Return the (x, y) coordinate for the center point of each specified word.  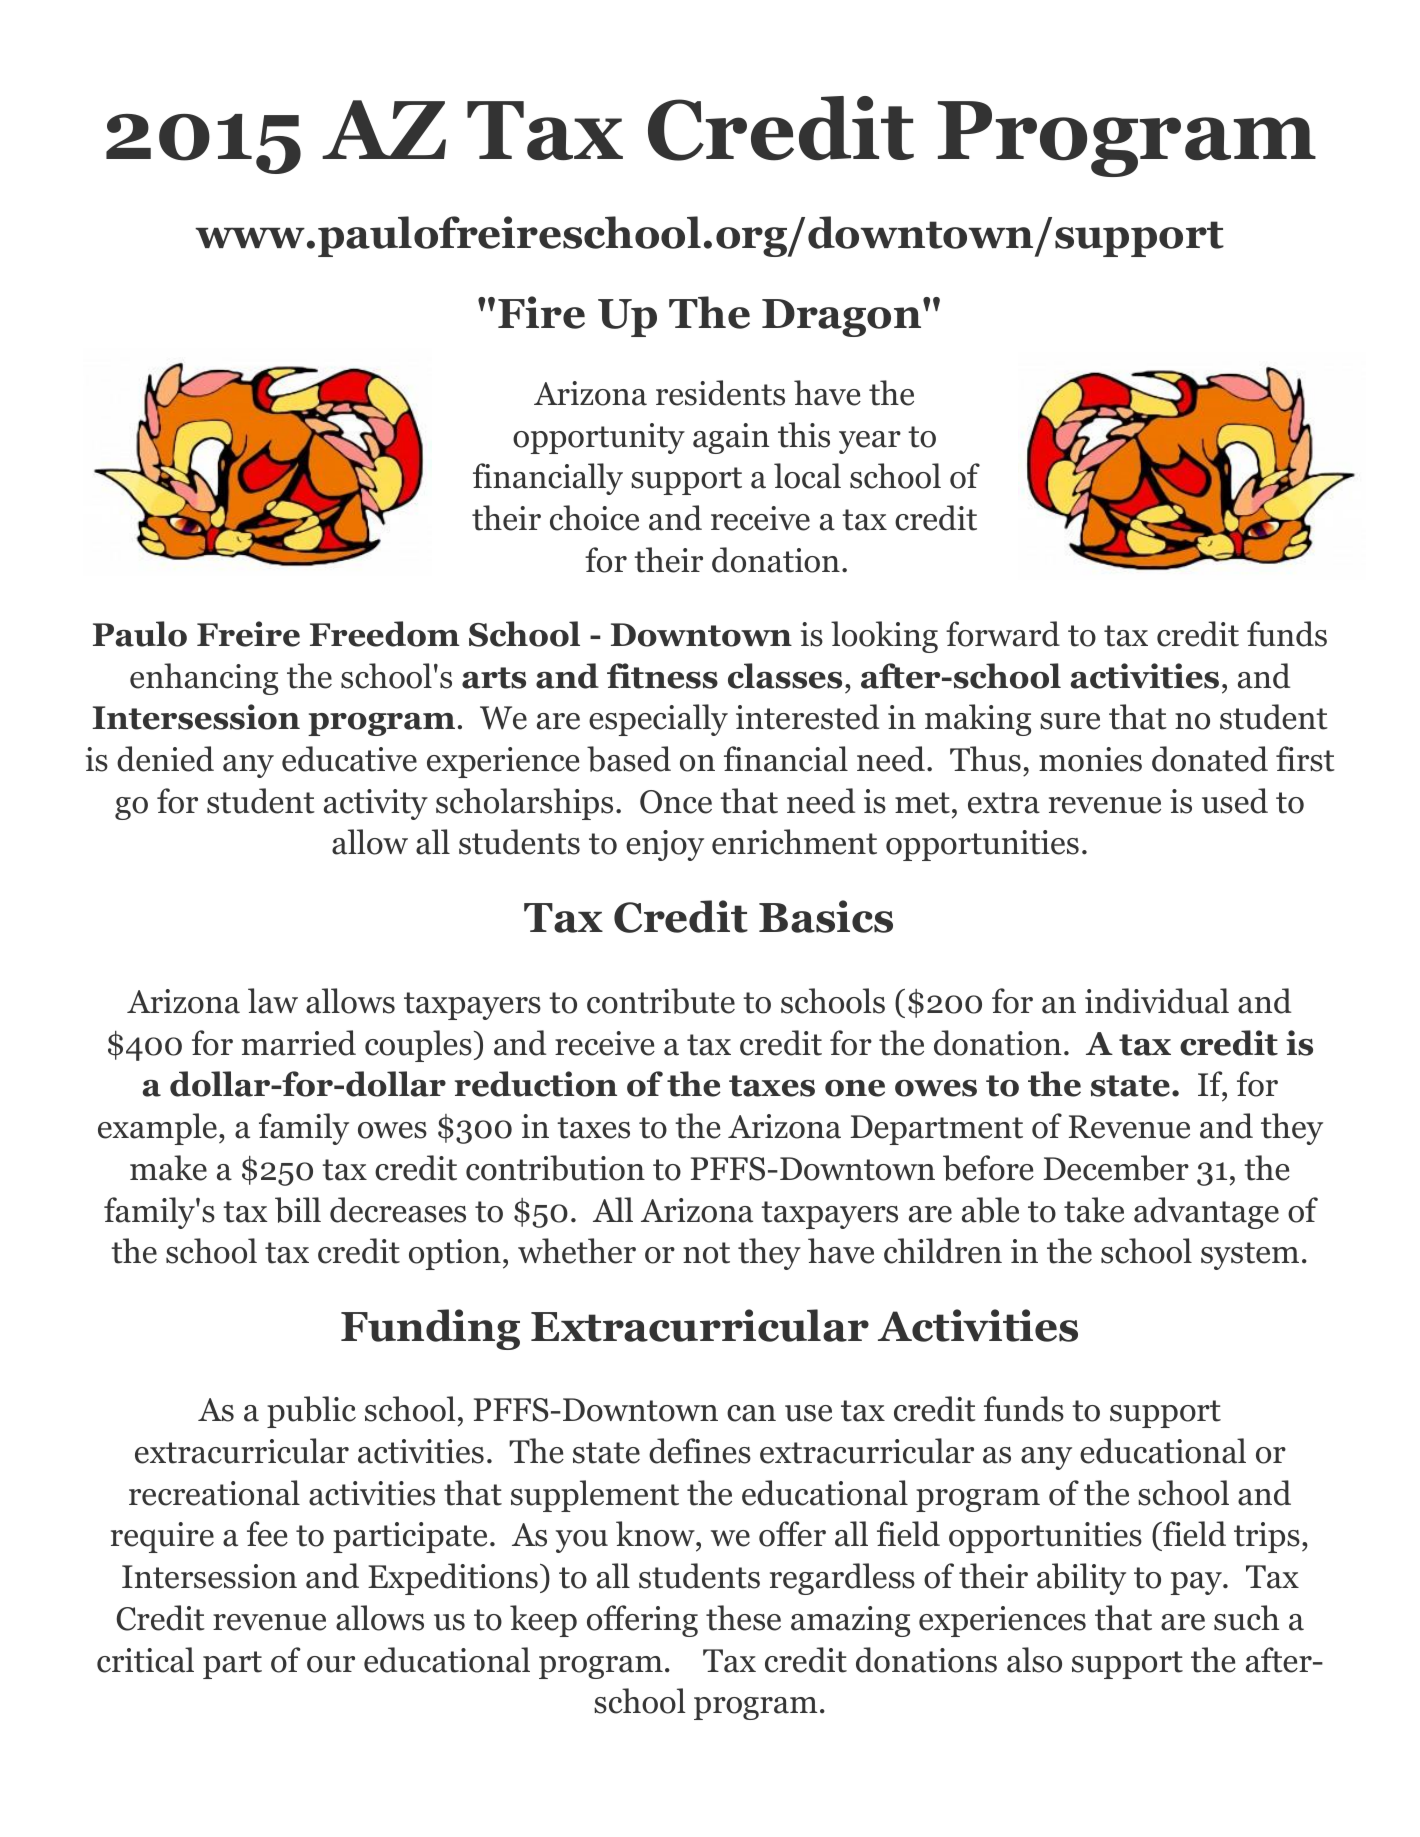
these (743, 1618)
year (870, 442)
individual (1157, 1001)
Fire (541, 312)
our (331, 1664)
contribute (661, 1001)
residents (720, 393)
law (273, 1001)
